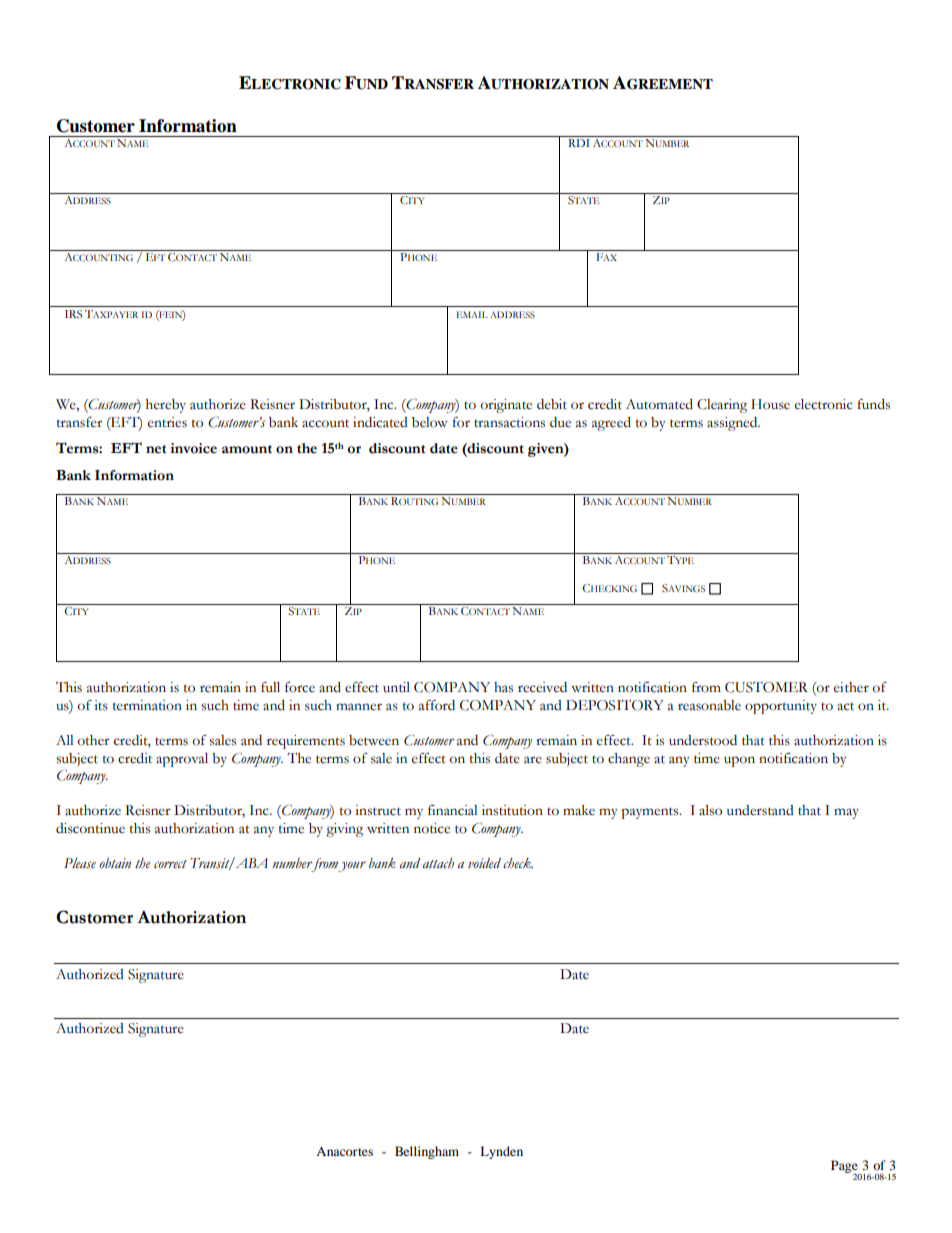 The height and width of the document is (1233, 952). What do you see at coordinates (73, 314) in the document?
I see `IRS` at bounding box center [73, 314].
